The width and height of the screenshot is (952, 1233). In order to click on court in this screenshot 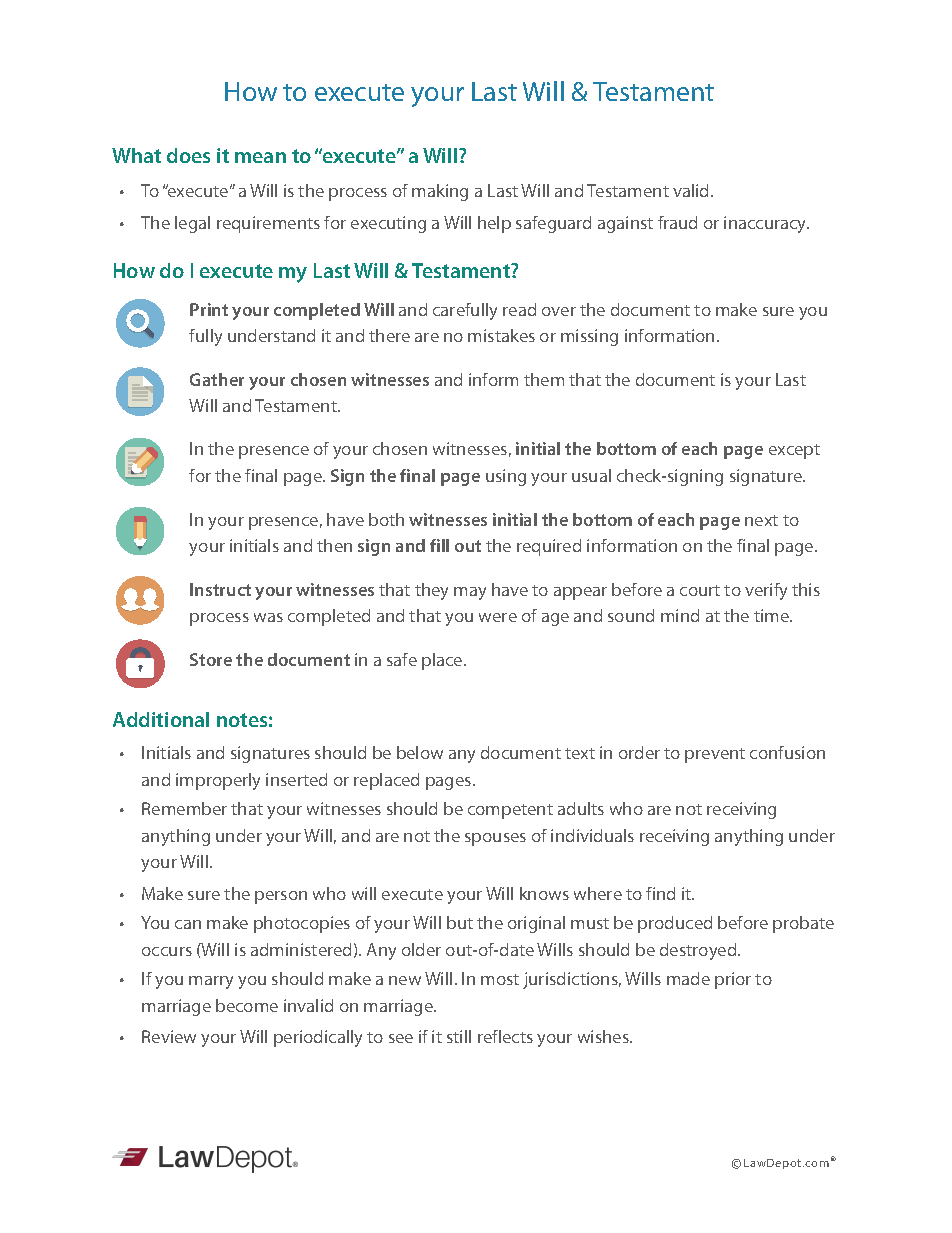, I will do `click(700, 590)`.
